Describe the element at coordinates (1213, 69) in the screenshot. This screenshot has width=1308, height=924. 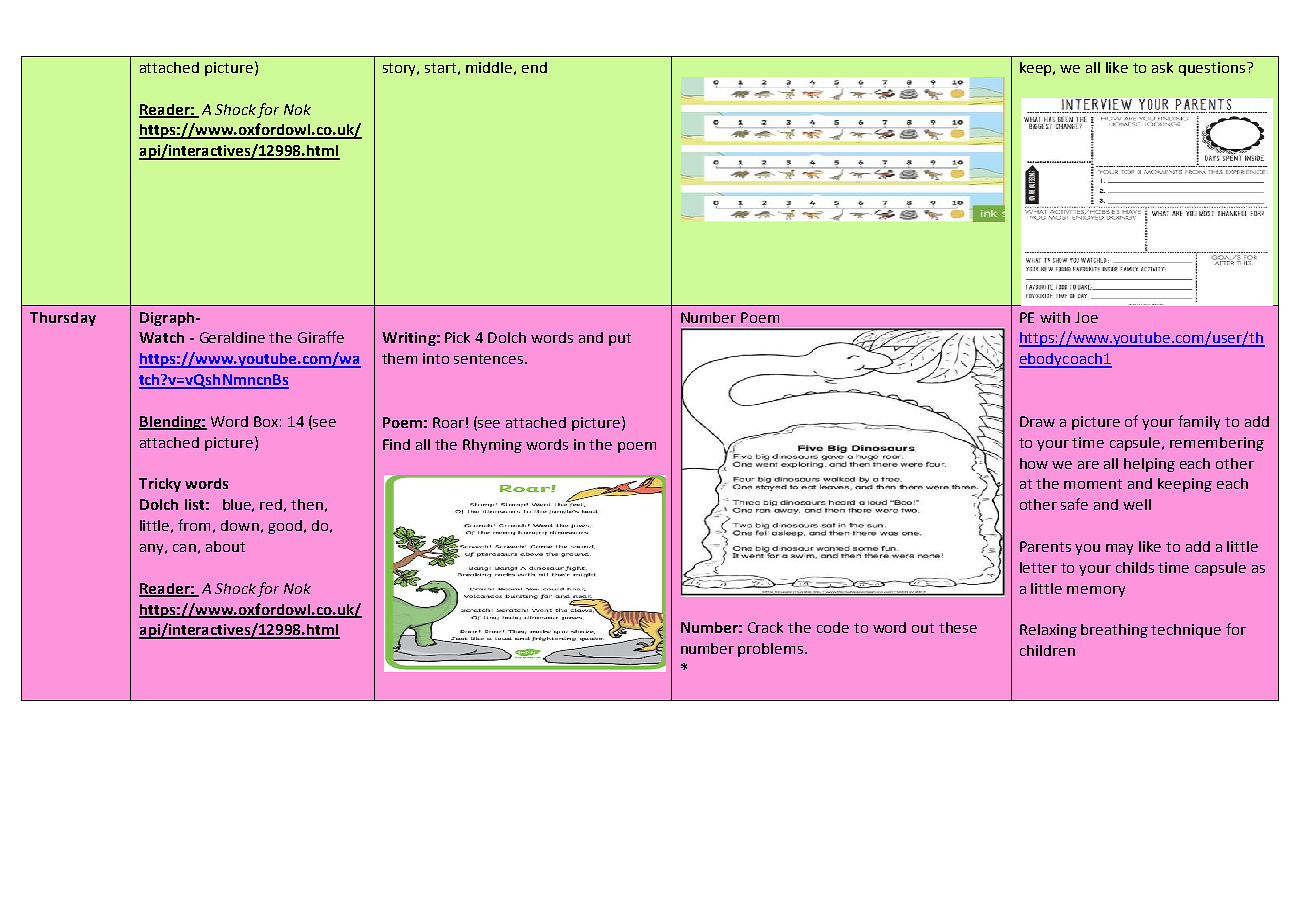
I see `questions` at that location.
